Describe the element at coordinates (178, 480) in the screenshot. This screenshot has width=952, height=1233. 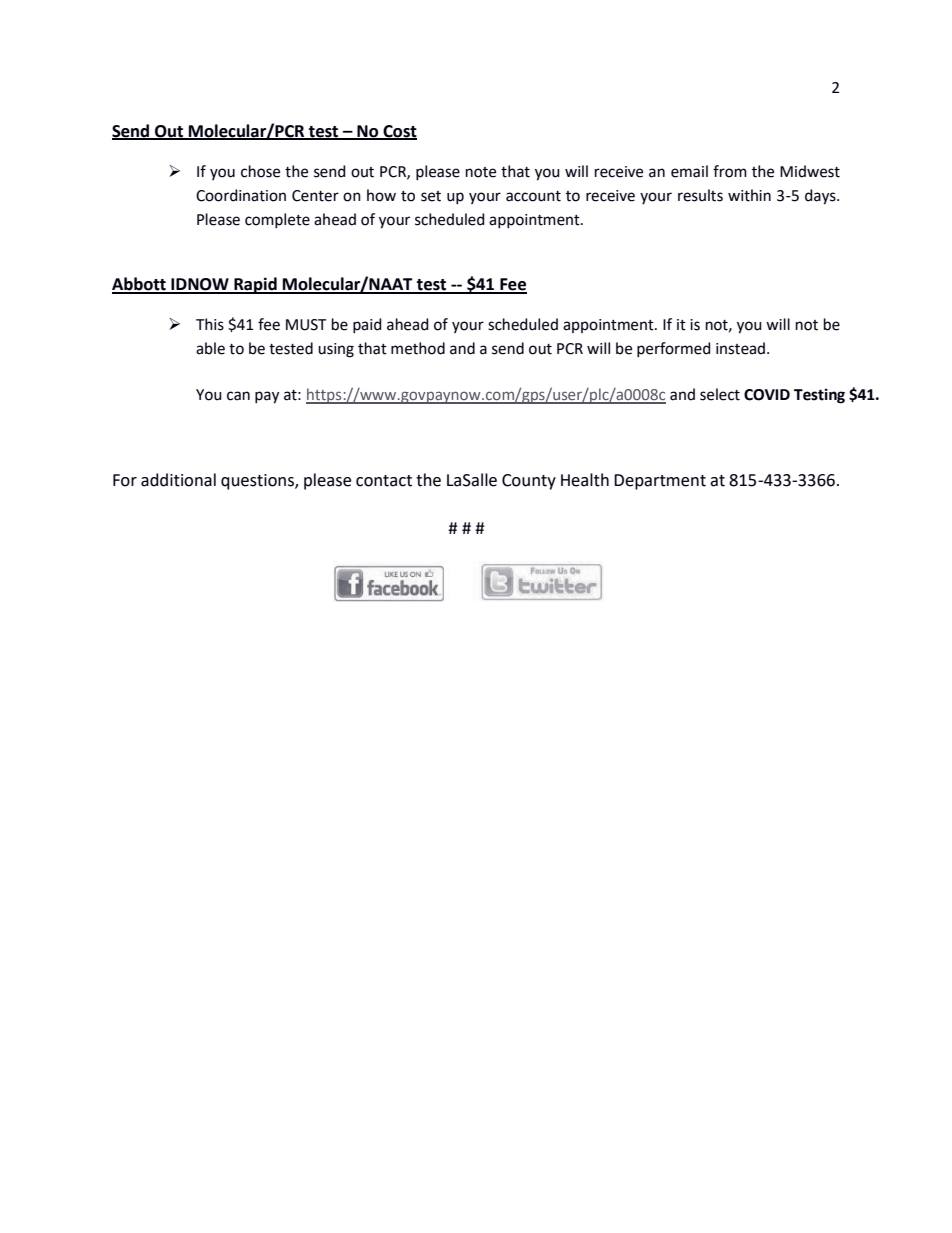
I see `additional` at that location.
